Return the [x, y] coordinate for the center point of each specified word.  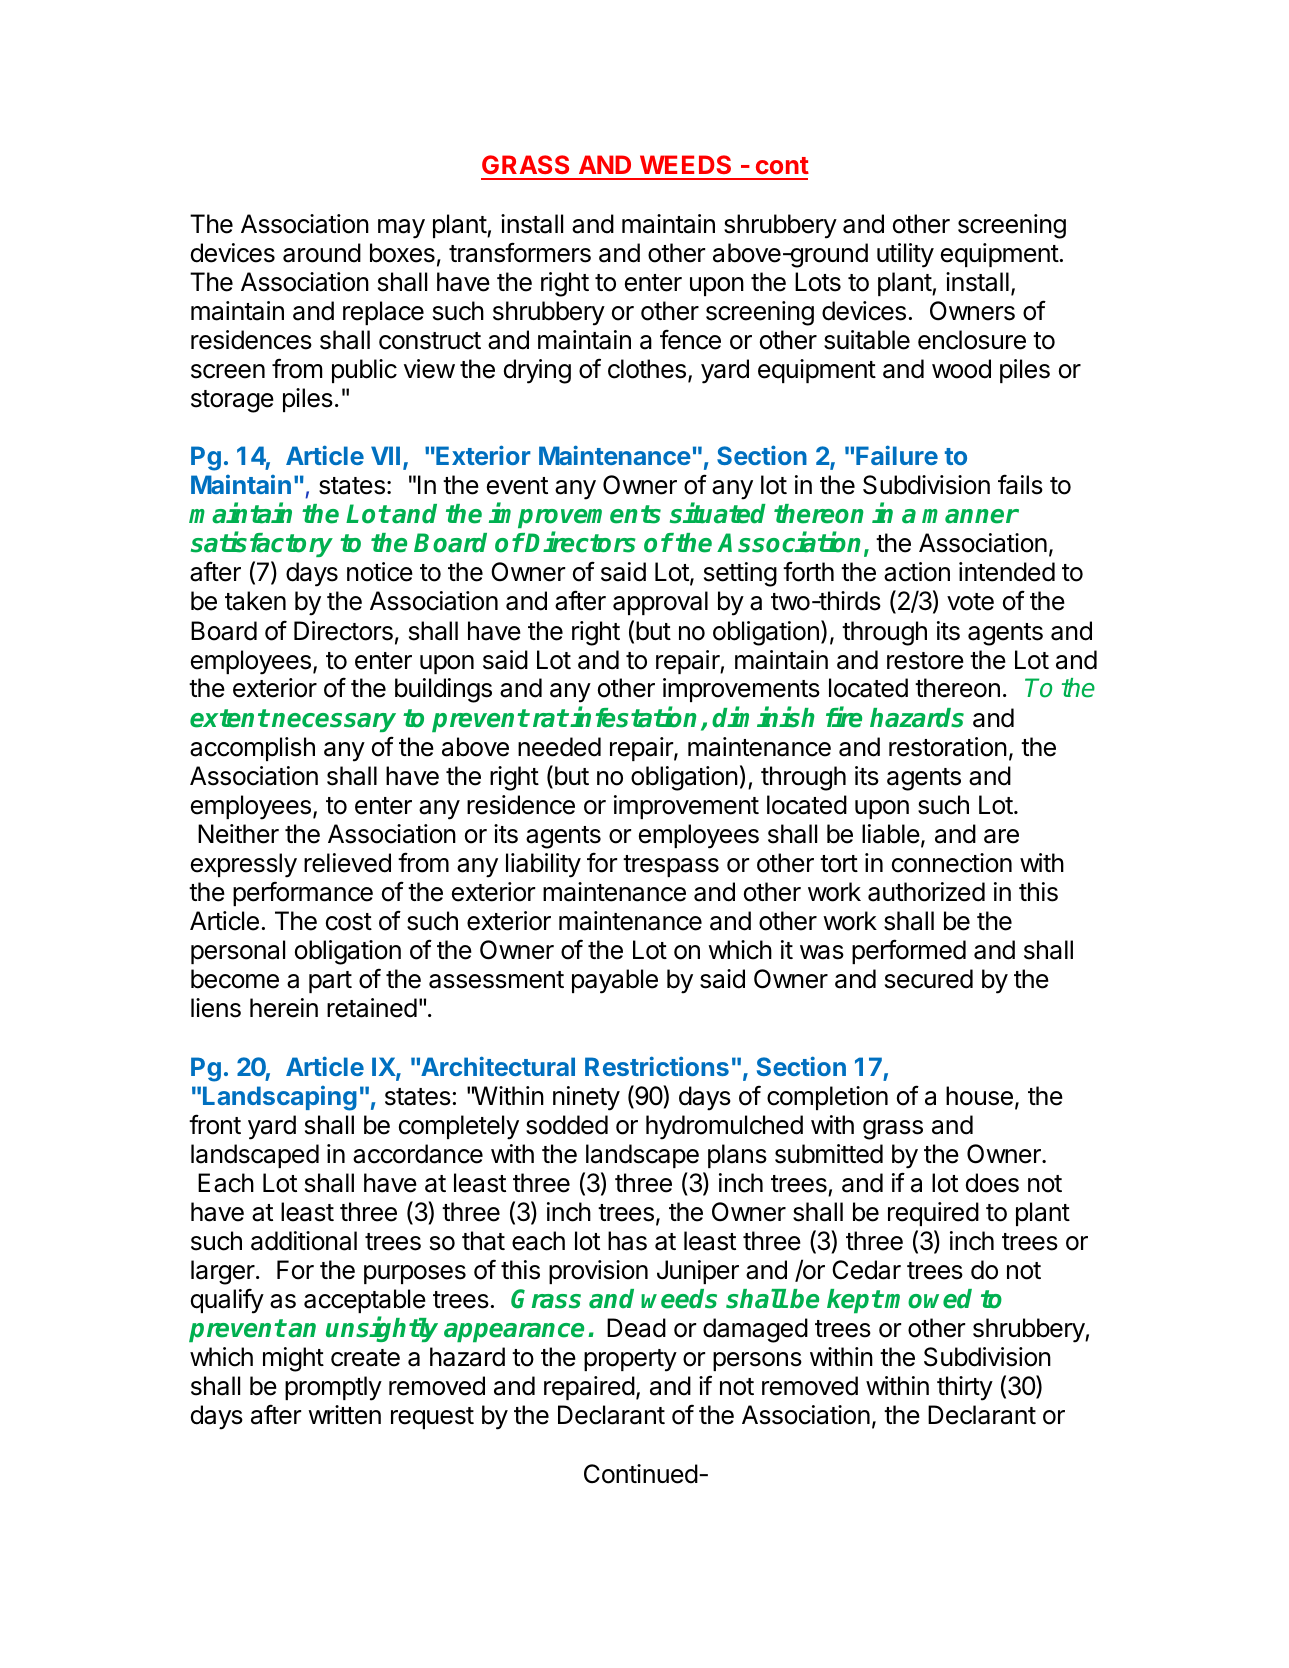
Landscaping [280, 1098]
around [322, 253]
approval [660, 603]
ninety [586, 1098]
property [630, 1360]
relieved [347, 863]
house [979, 1096]
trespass [671, 866]
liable [891, 834]
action [917, 572]
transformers [520, 252]
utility [905, 255]
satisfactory [262, 544]
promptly [333, 1388]
